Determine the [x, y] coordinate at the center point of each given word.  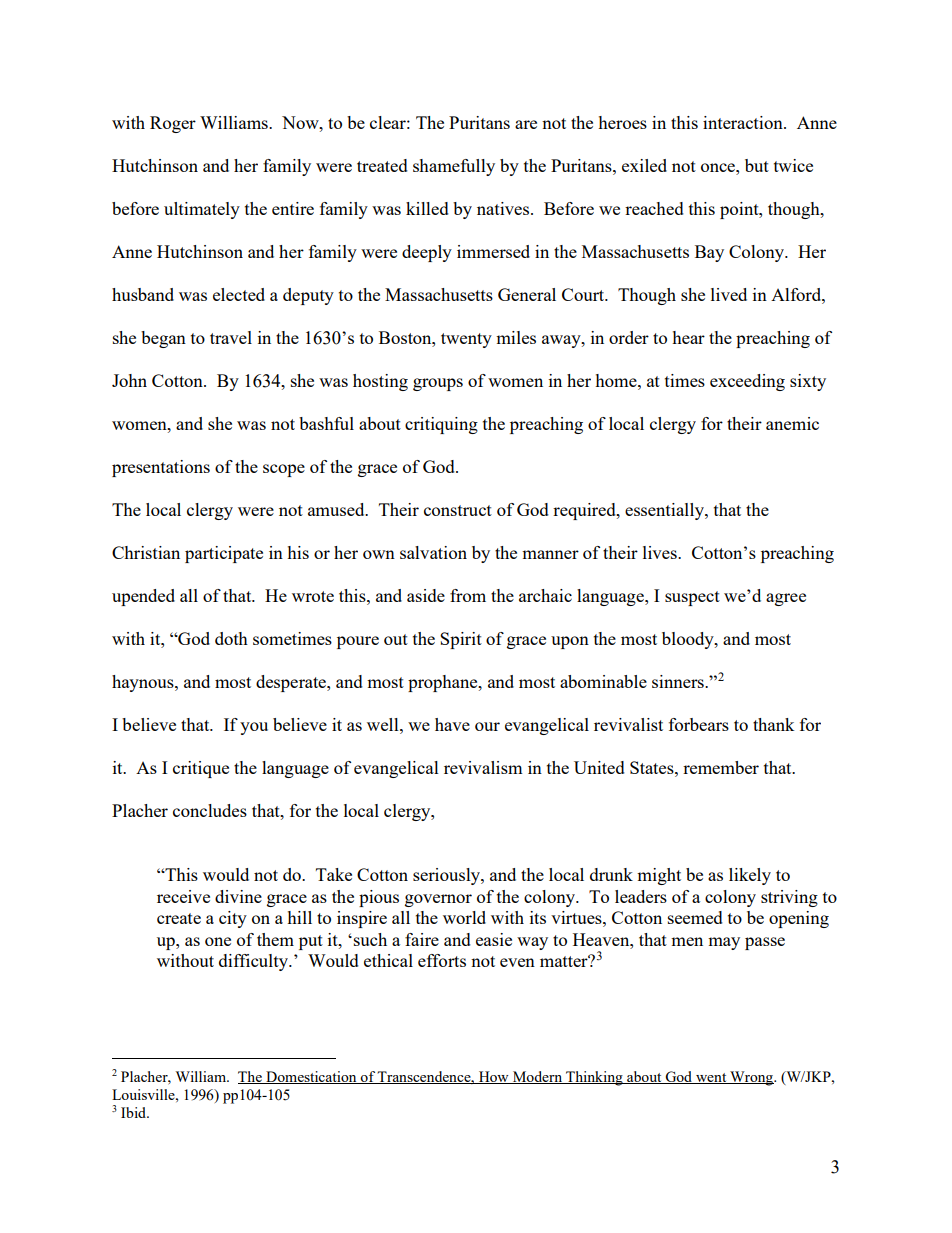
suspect [692, 598]
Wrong [751, 1078]
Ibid [135, 1112]
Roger [173, 124]
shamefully [454, 167]
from [468, 595]
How [494, 1077]
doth [231, 638]
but [757, 165]
